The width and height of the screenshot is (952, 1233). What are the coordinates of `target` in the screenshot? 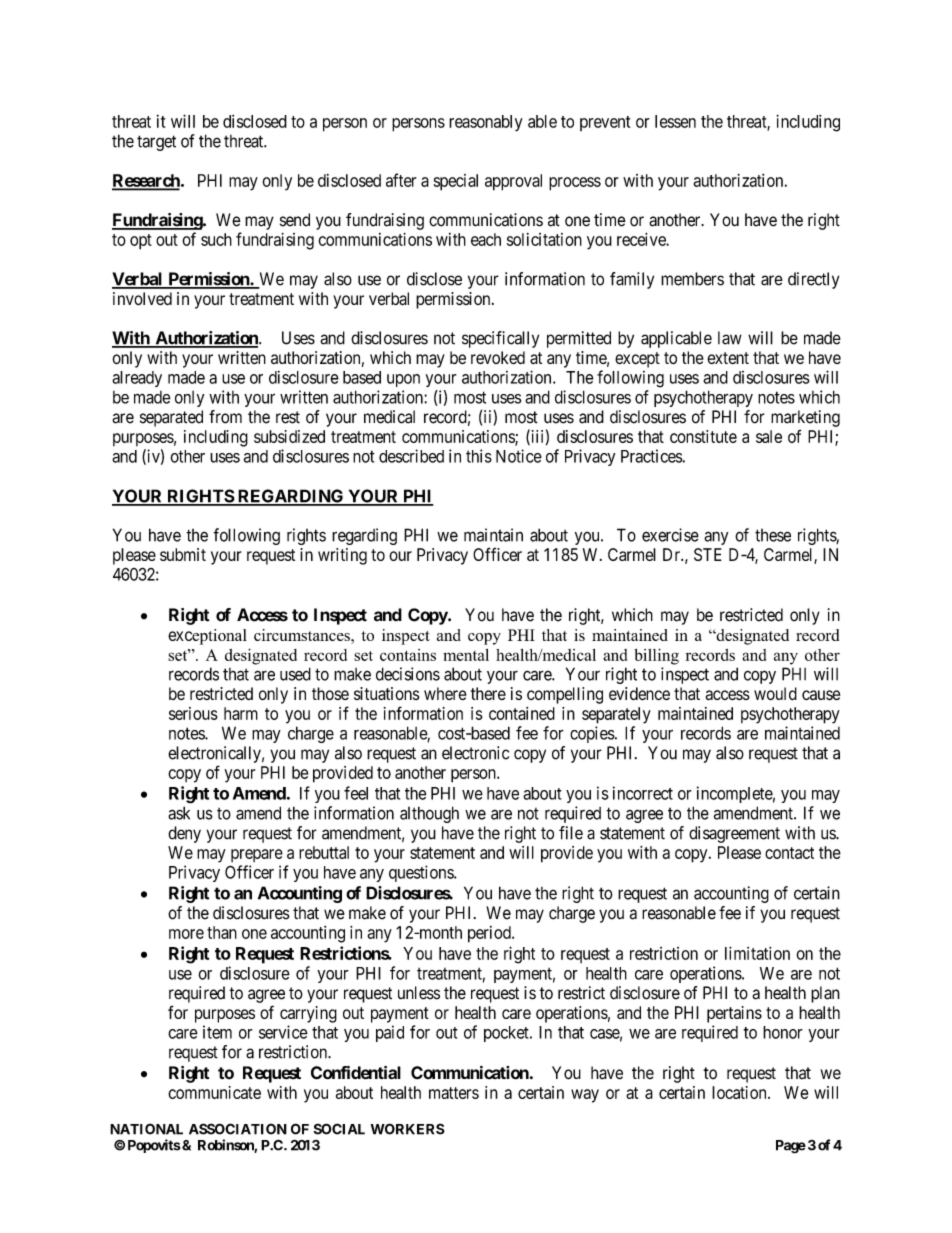 It's located at (156, 143).
